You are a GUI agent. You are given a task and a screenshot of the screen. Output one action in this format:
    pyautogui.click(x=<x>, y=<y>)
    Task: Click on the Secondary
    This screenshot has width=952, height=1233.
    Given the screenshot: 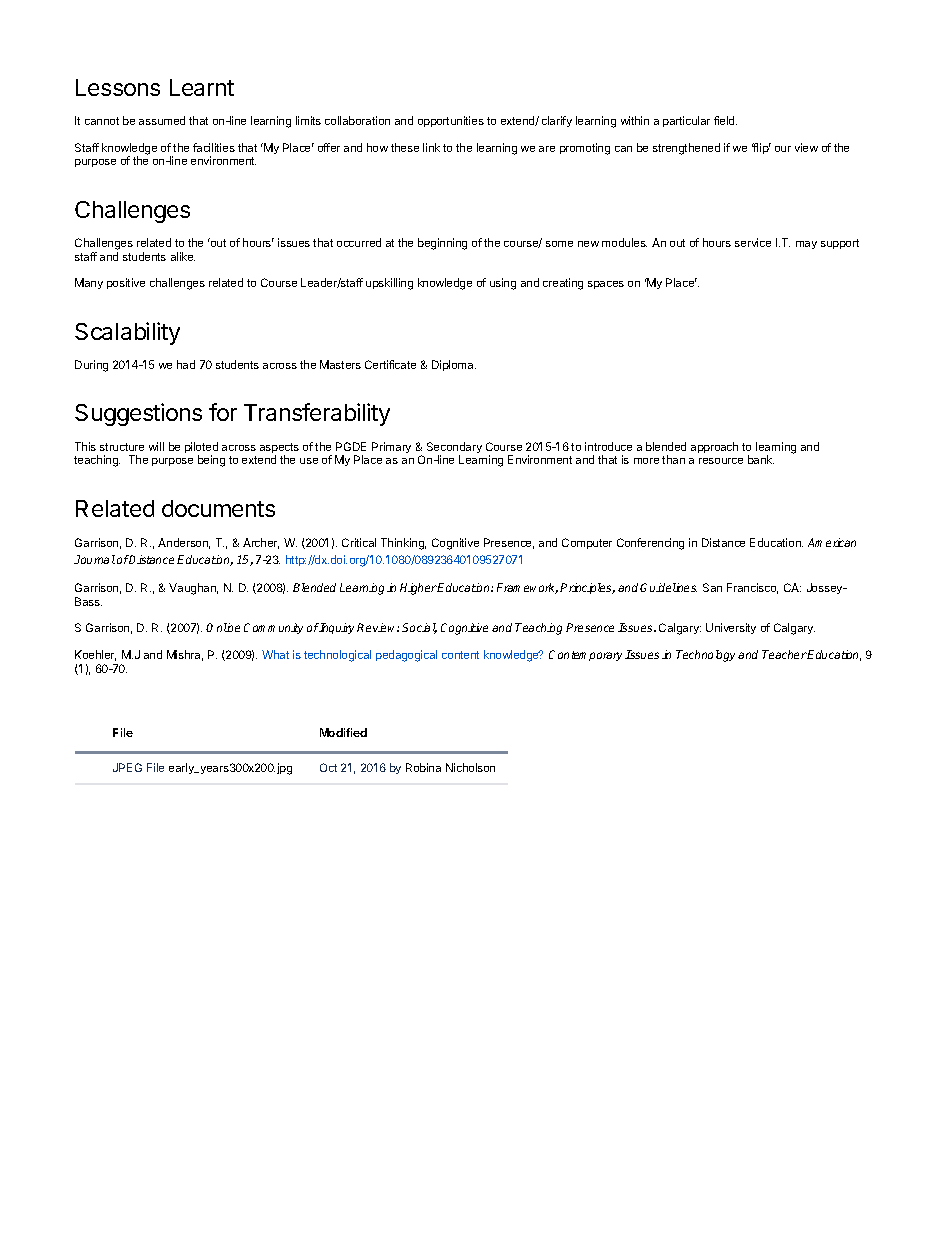 What is the action you would take?
    pyautogui.click(x=454, y=449)
